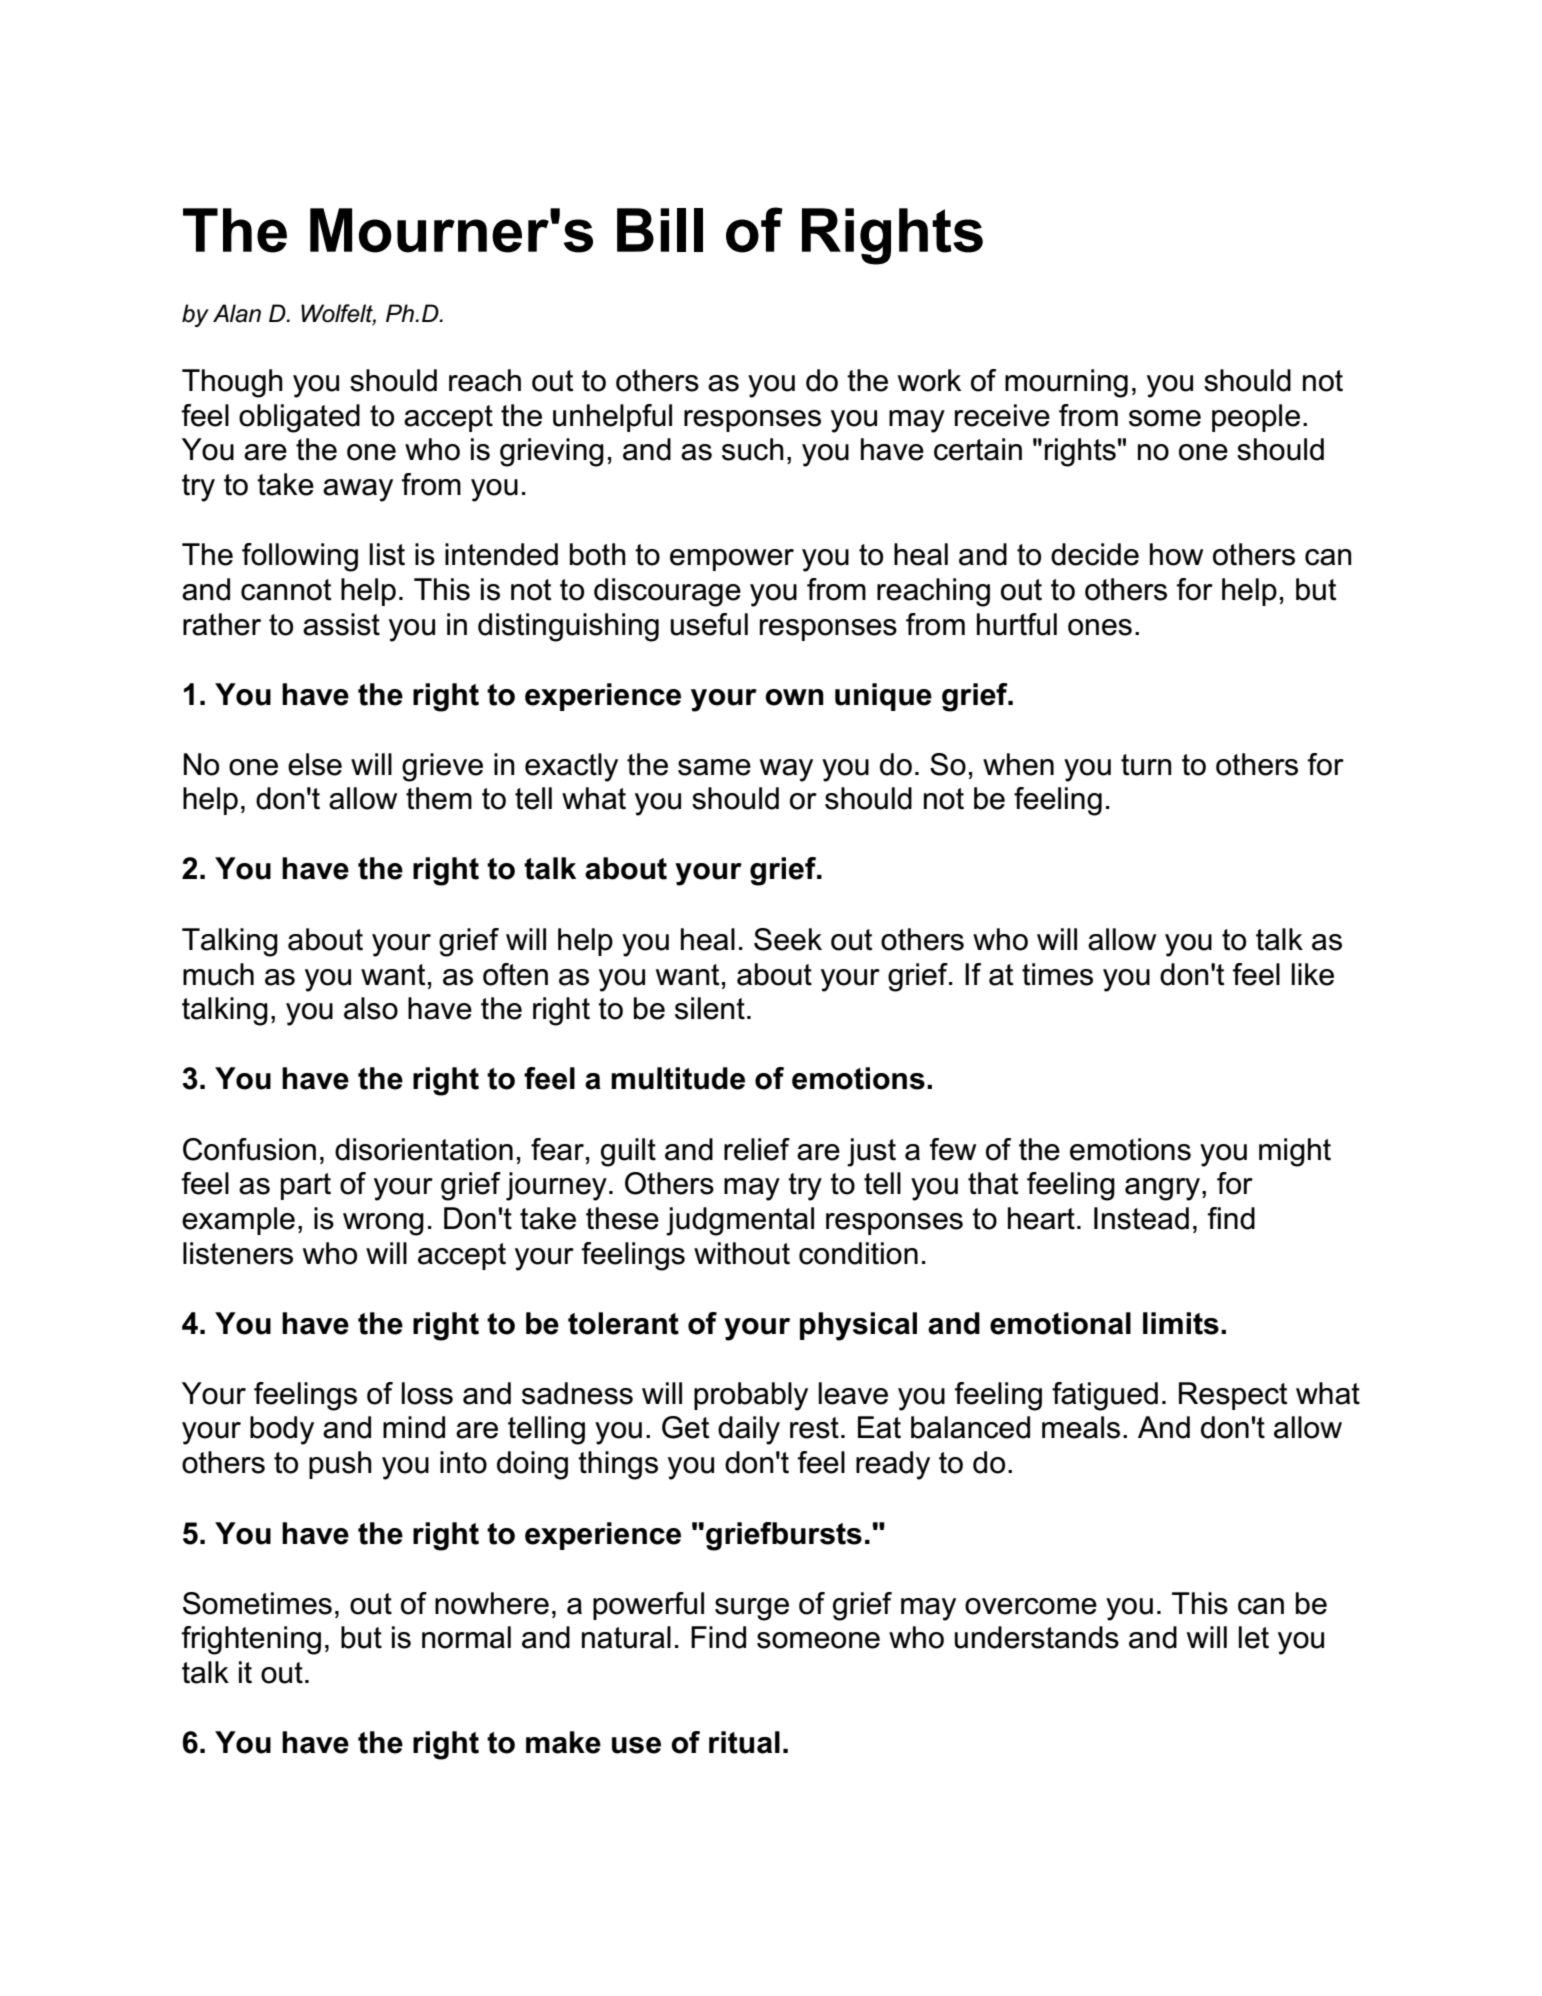 This image has height=1996, width=1542. I want to click on ones, so click(1100, 627).
